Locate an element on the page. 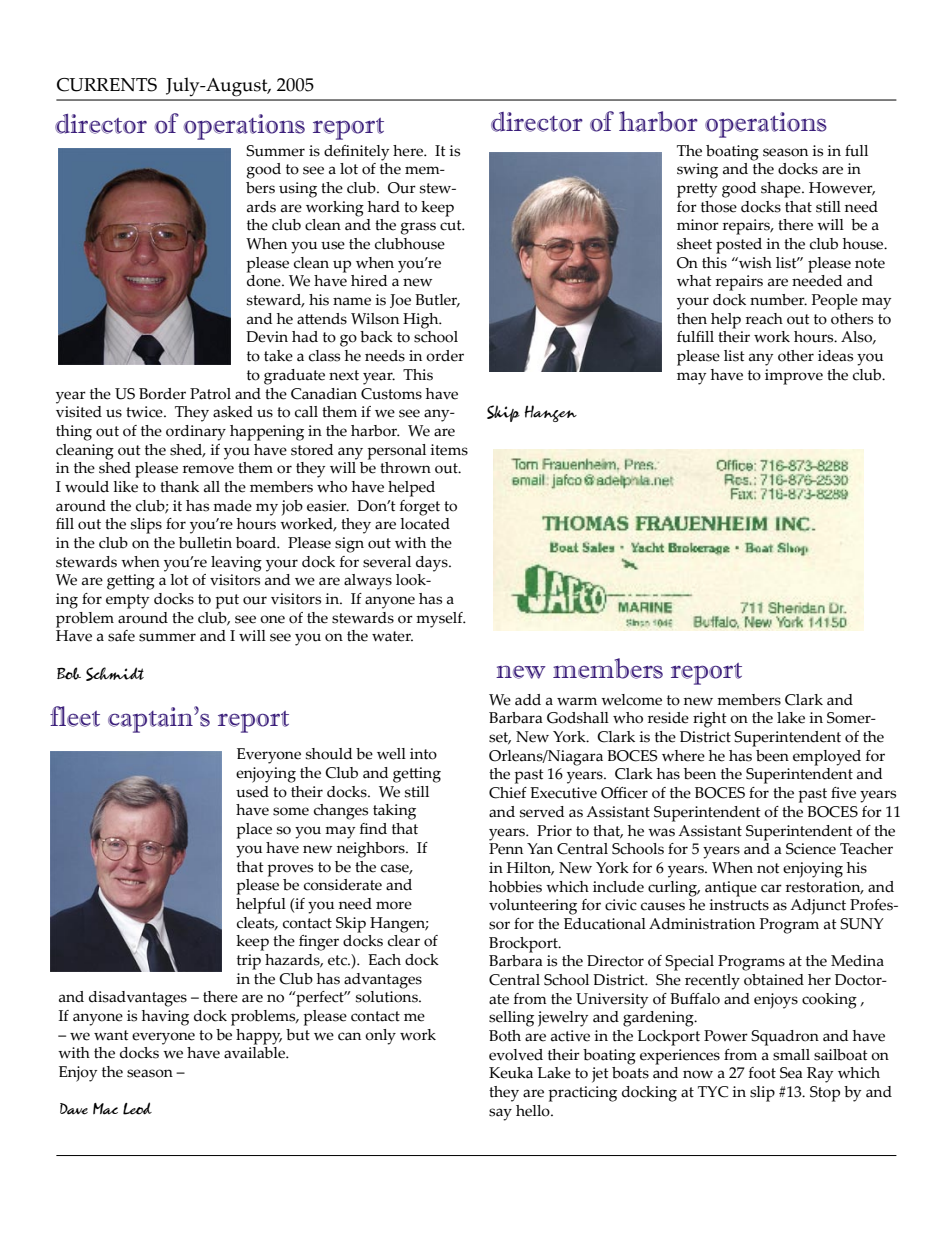 This document has height=1233, width=952. car is located at coordinates (771, 888).
